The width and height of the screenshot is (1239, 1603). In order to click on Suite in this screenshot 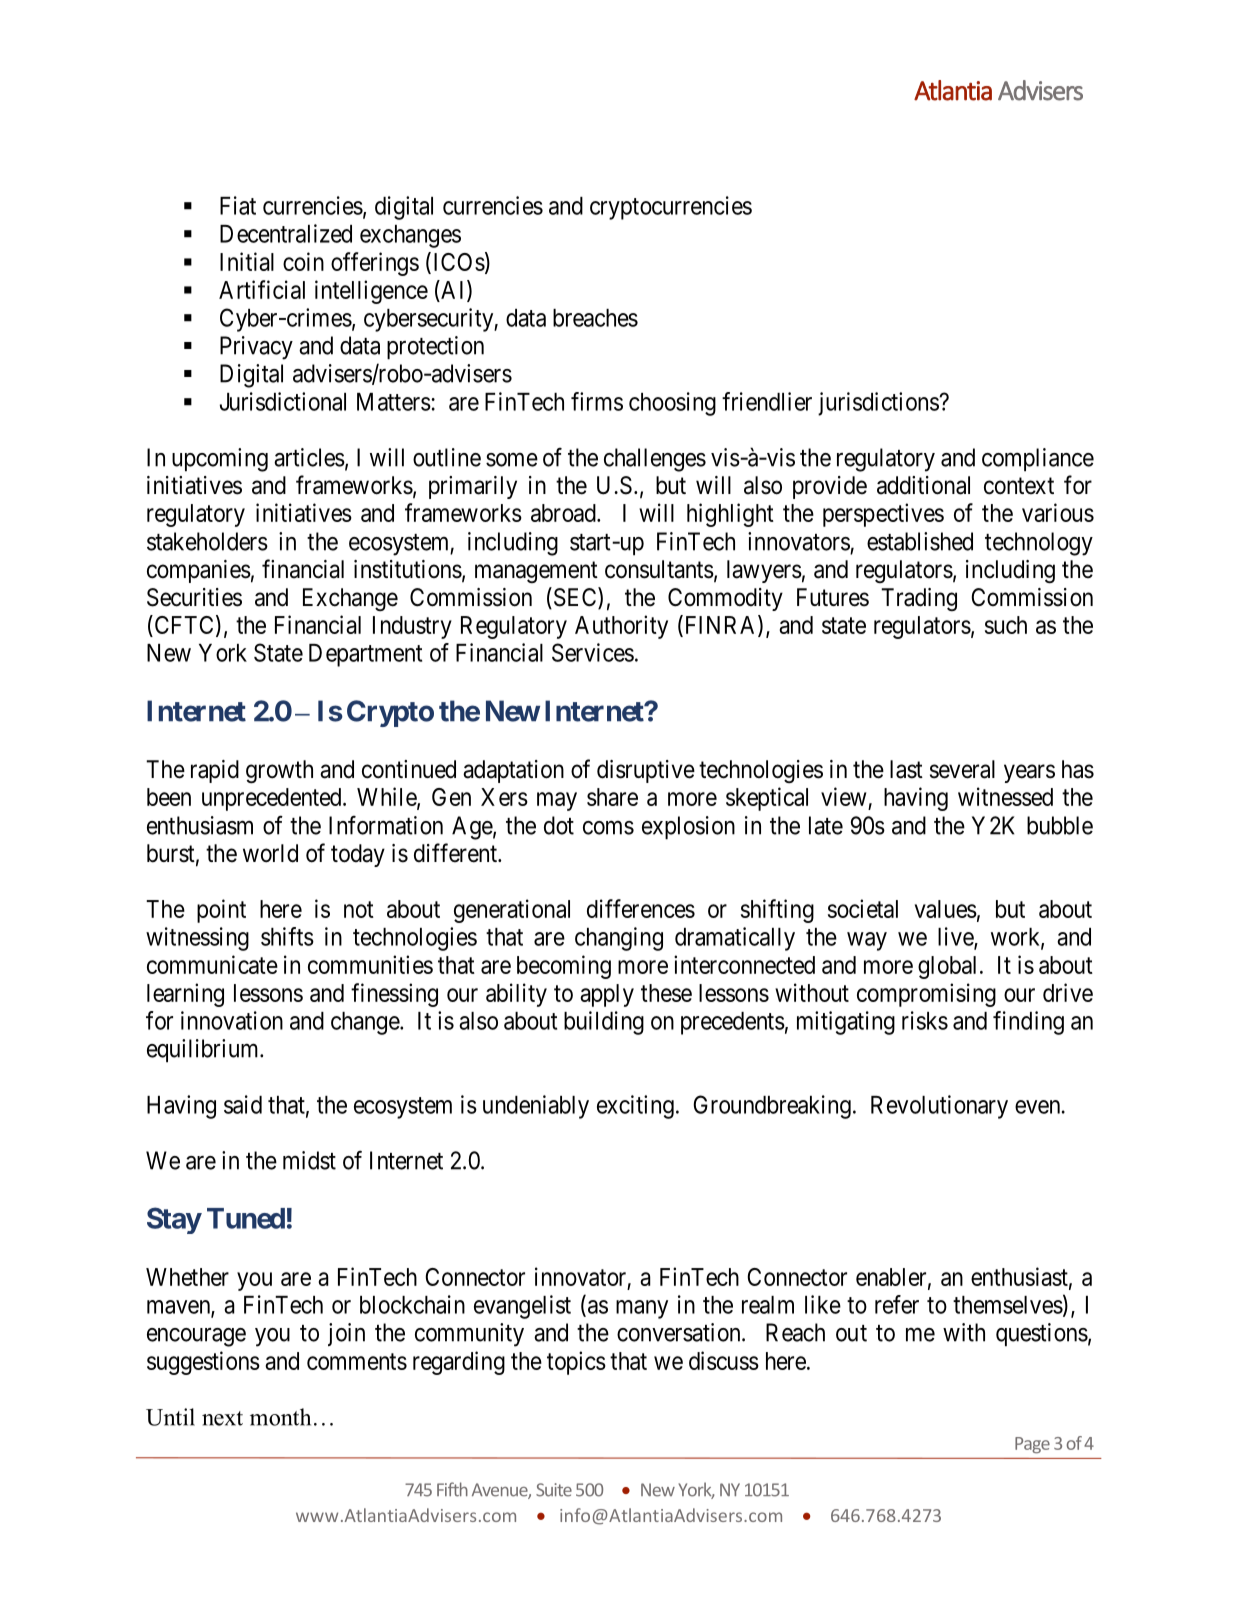, I will do `click(554, 1490)`.
